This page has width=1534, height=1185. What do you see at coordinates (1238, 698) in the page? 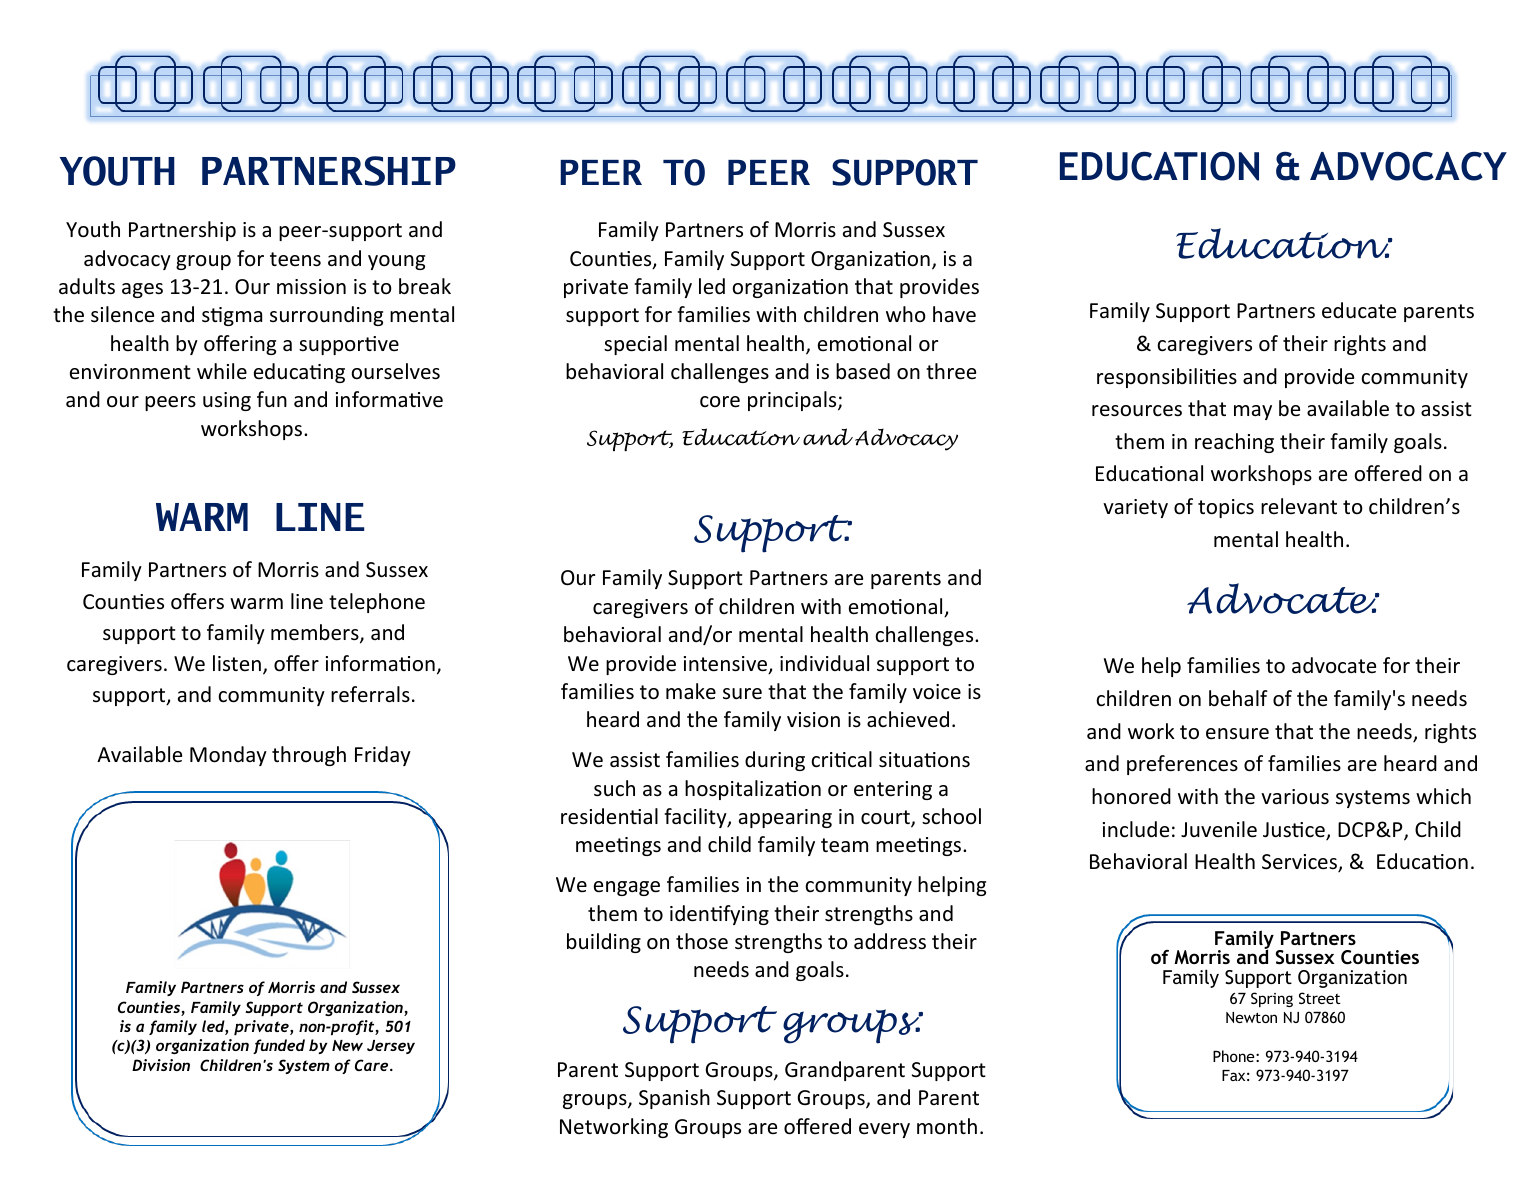
I see `behalf` at bounding box center [1238, 698].
